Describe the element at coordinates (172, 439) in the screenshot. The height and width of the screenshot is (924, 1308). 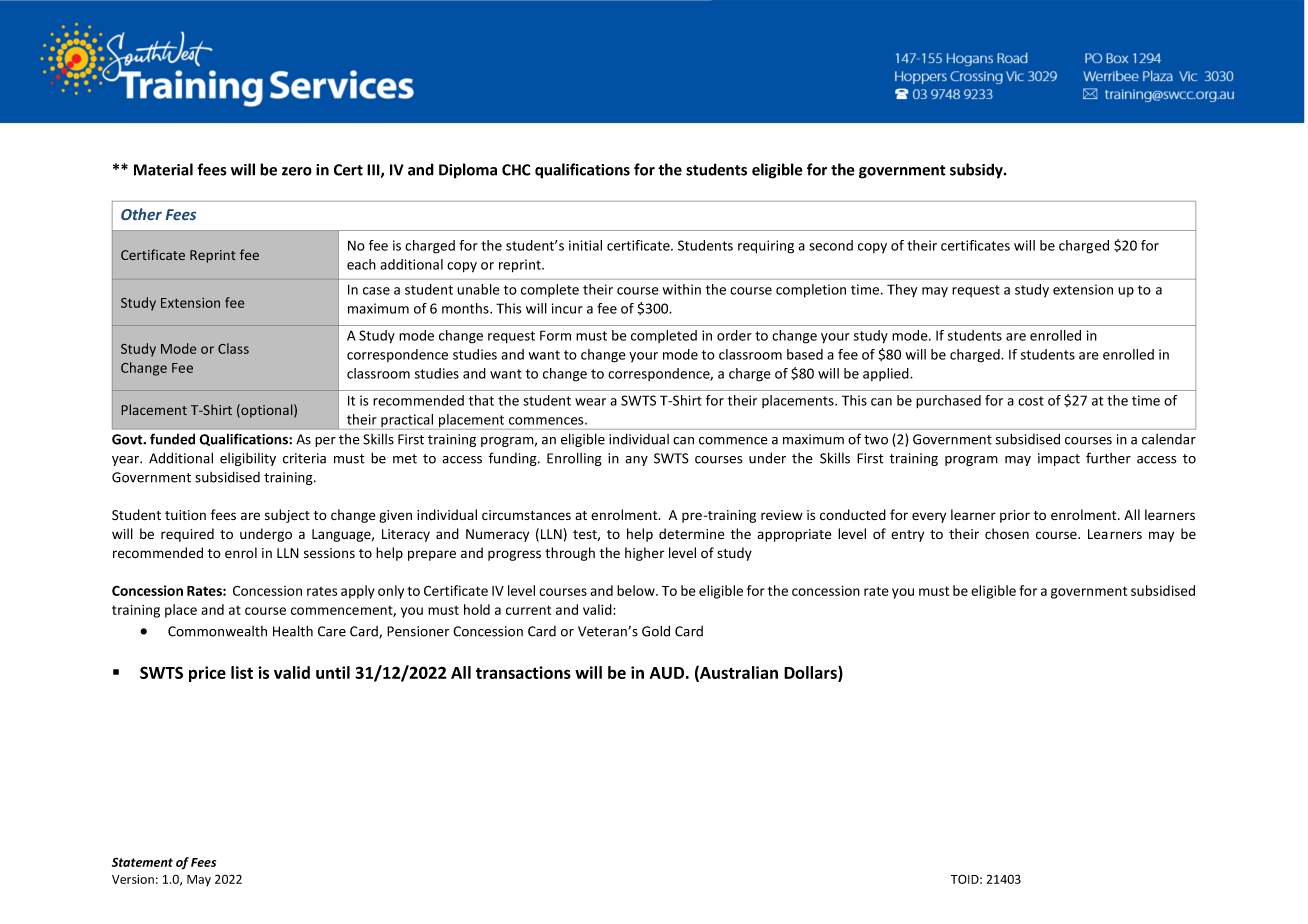
I see `funded` at that location.
